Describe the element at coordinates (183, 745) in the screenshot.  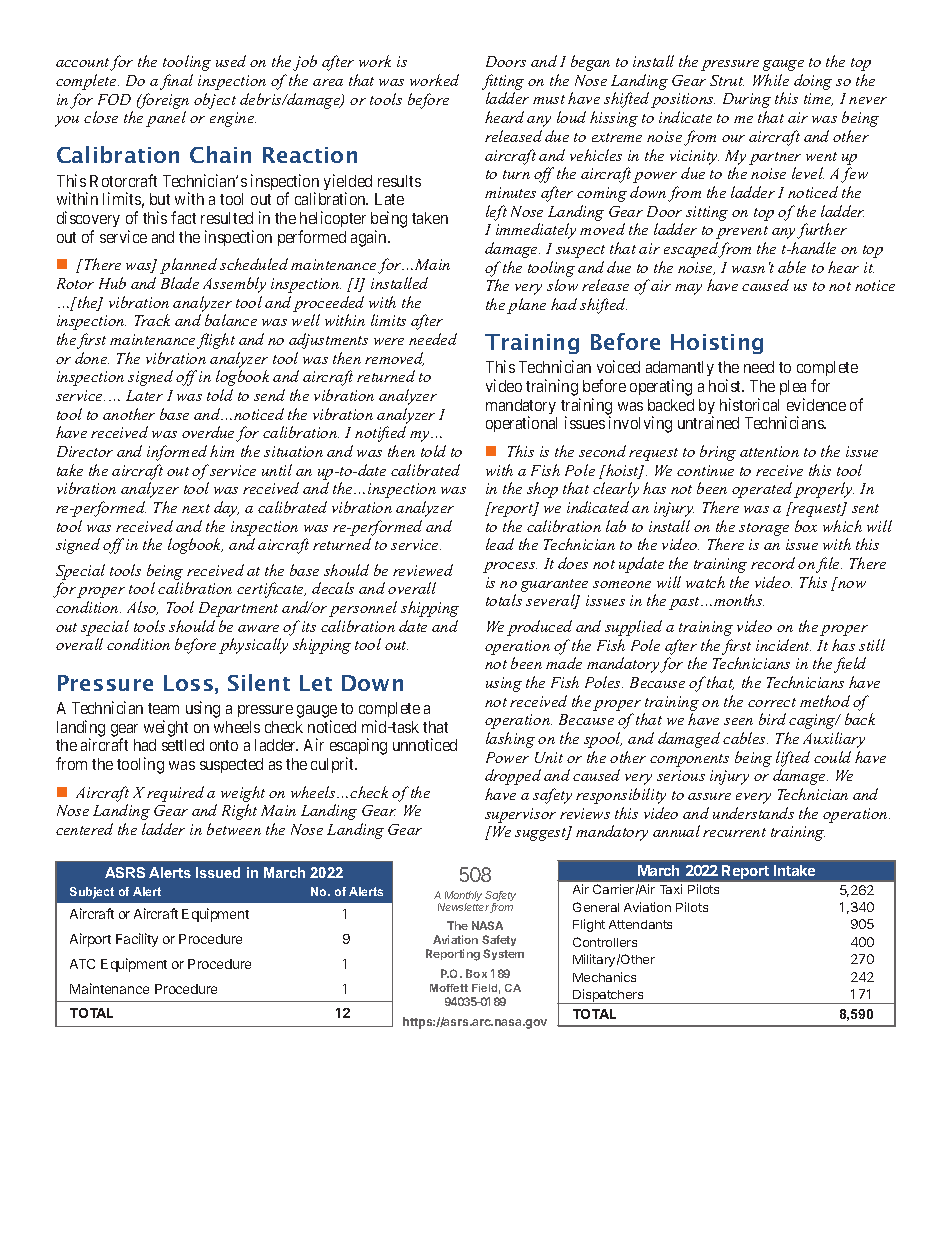
I see `settled` at that location.
